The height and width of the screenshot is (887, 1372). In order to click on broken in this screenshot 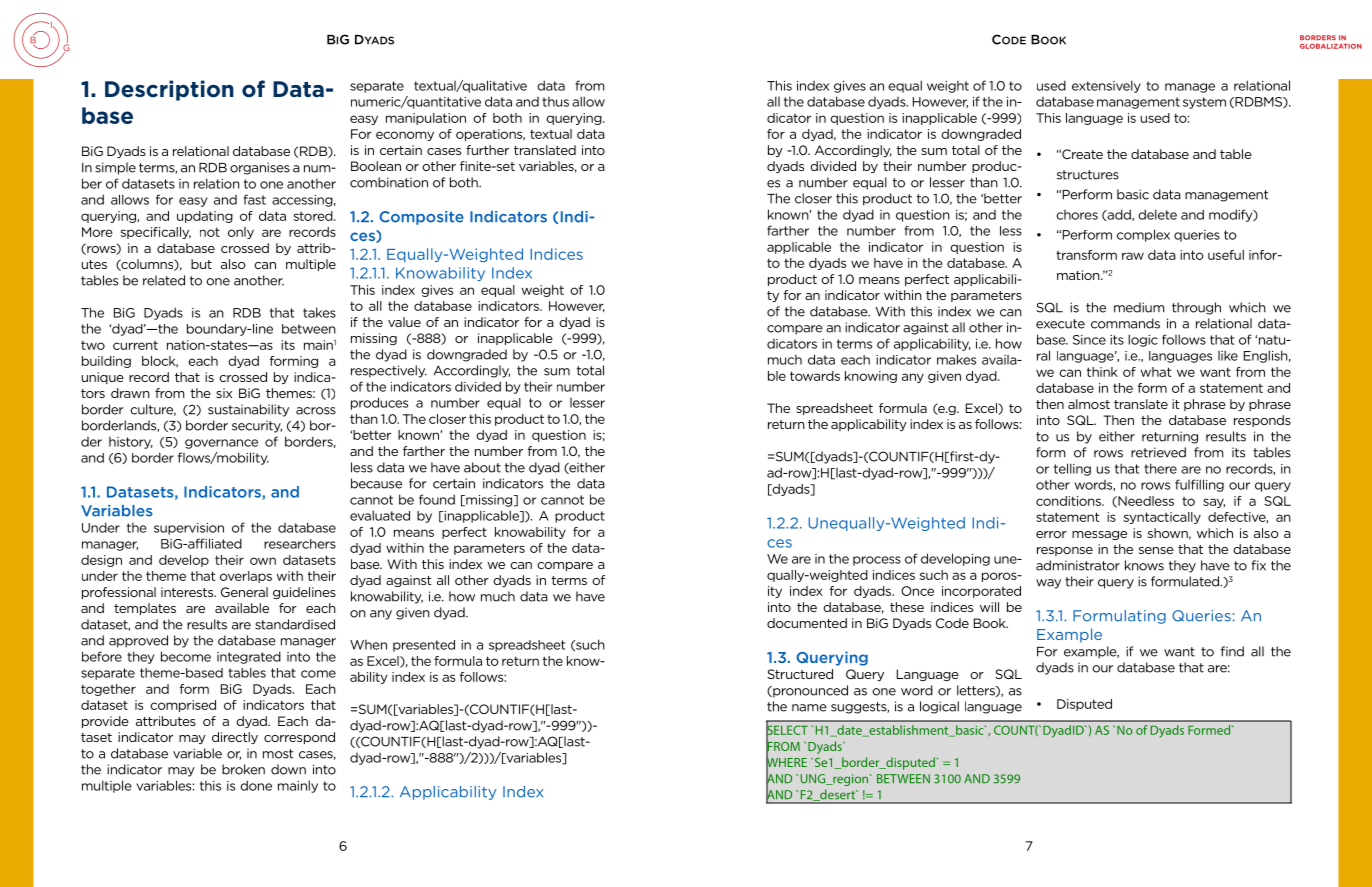, I will do `click(243, 769)`.
